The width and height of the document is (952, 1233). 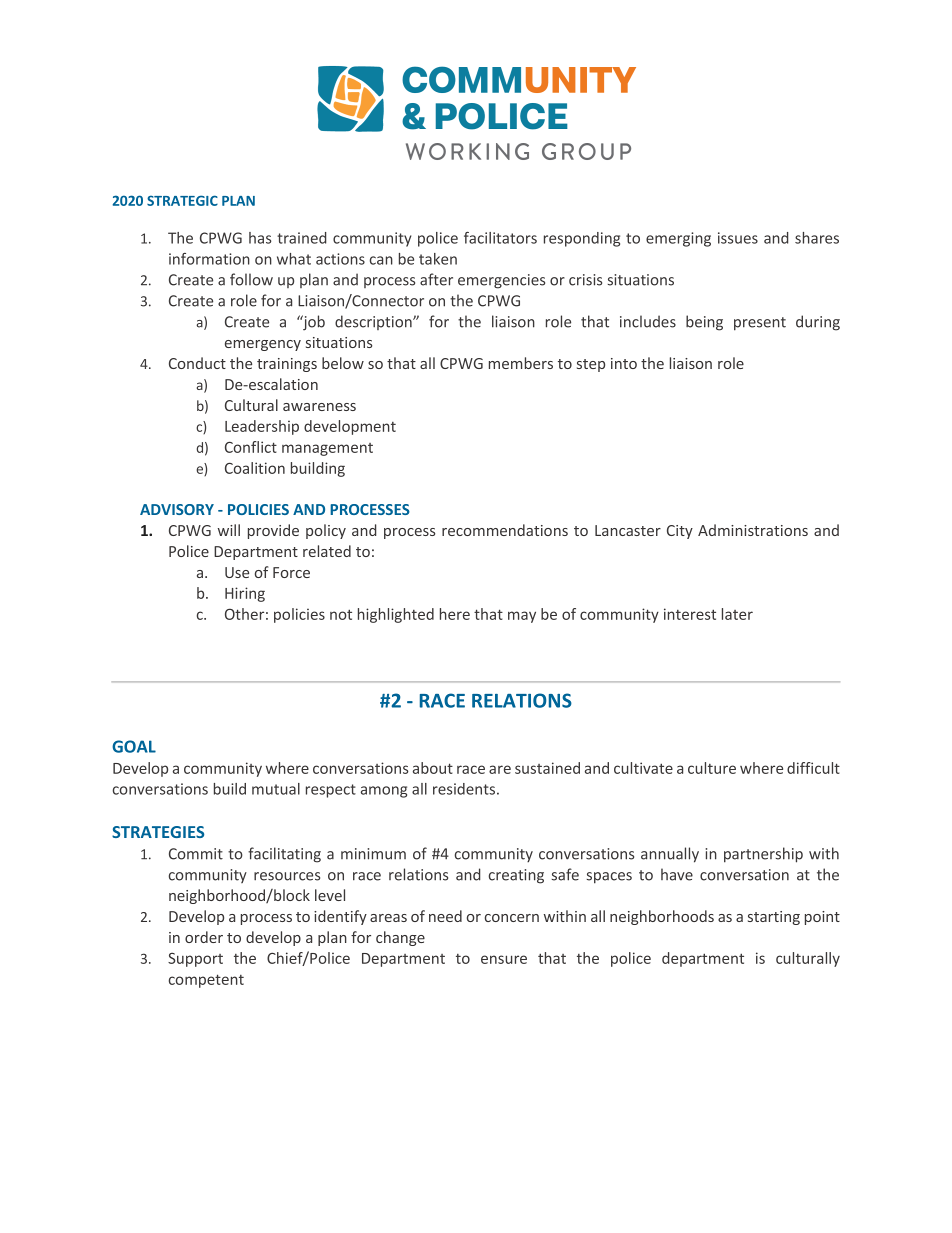 What do you see at coordinates (276, 789) in the document?
I see `mutual` at bounding box center [276, 789].
